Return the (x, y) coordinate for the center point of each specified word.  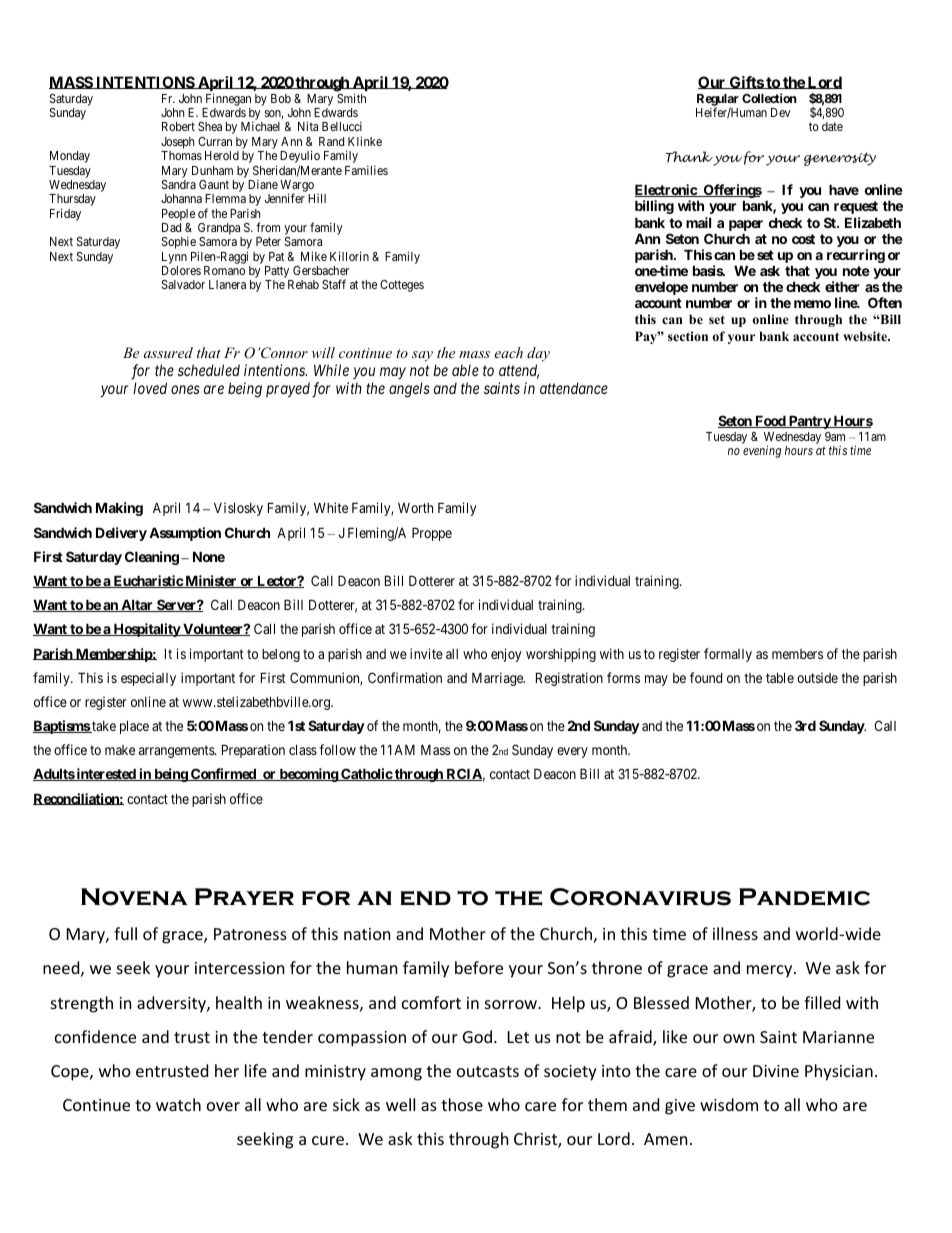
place (134, 727)
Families (366, 170)
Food (770, 421)
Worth (415, 508)
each (508, 352)
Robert (178, 126)
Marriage (498, 679)
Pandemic (804, 897)
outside (817, 677)
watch (178, 1104)
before (479, 967)
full (125, 933)
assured (168, 352)
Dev (781, 112)
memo (812, 304)
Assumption (185, 534)
